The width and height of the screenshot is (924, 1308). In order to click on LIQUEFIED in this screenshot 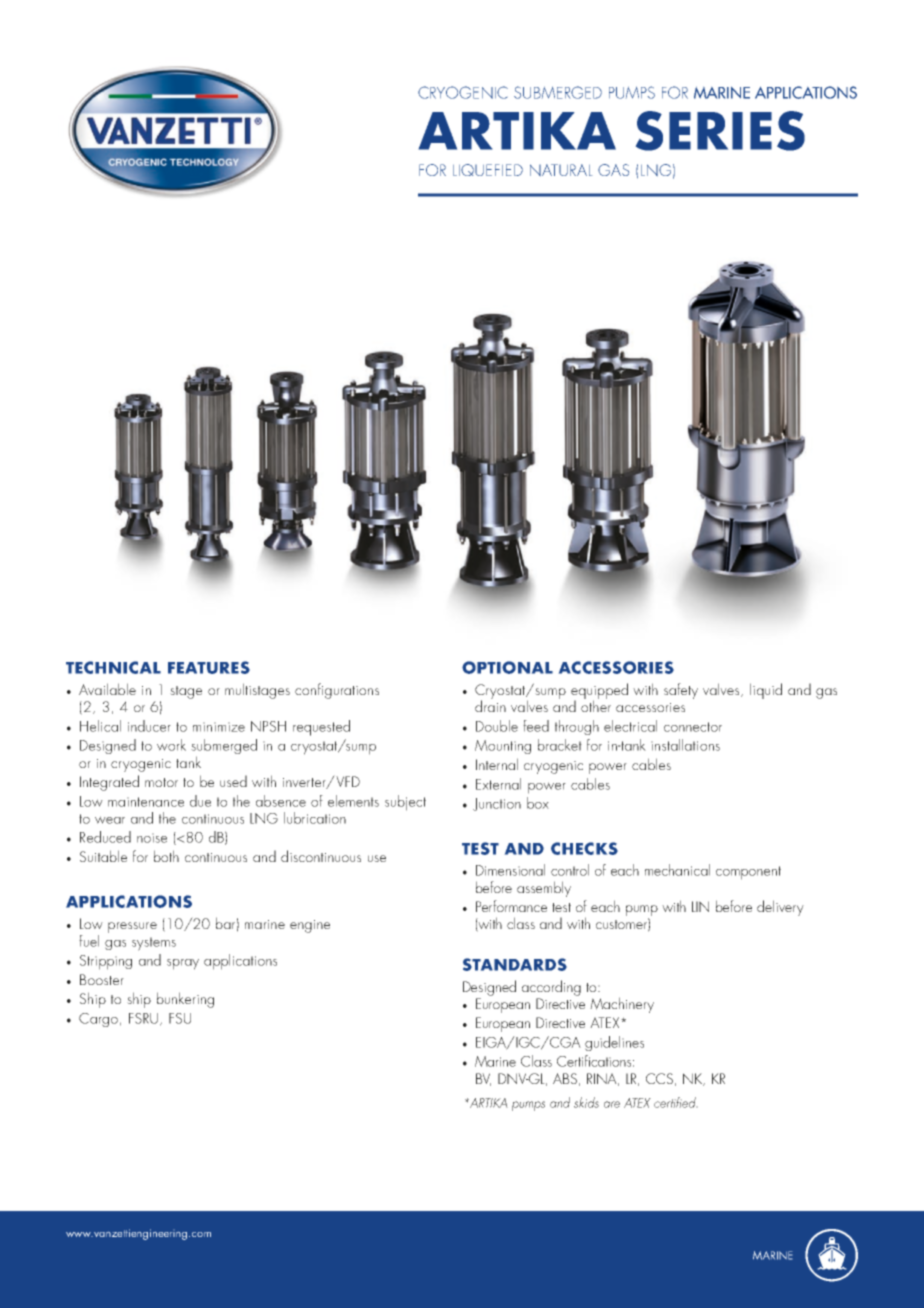, I will do `click(488, 170)`.
